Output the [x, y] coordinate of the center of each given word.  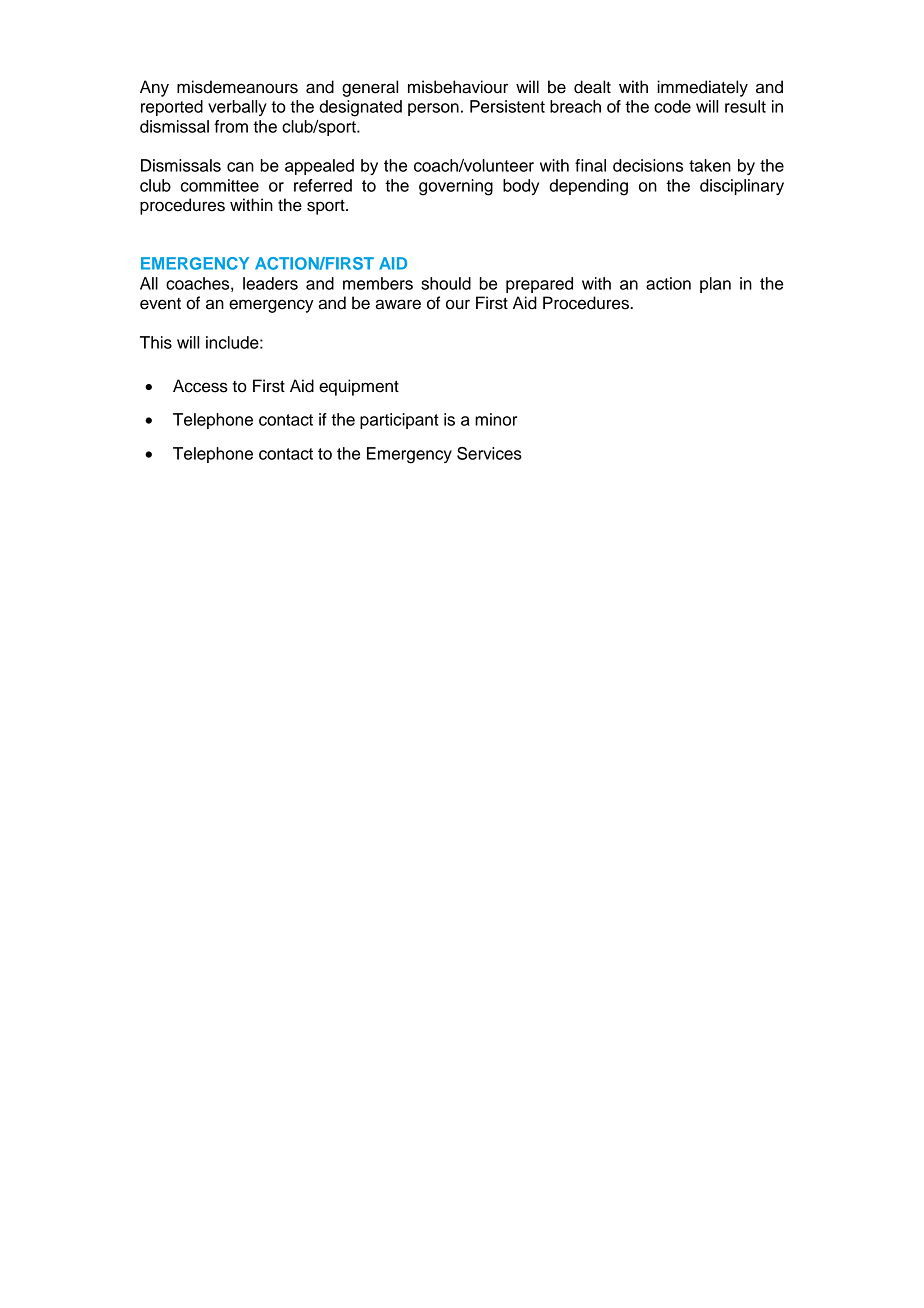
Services [489, 453]
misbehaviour [458, 87]
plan [715, 285]
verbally [237, 108]
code [672, 106]
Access [200, 386]
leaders [270, 283]
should [446, 283]
